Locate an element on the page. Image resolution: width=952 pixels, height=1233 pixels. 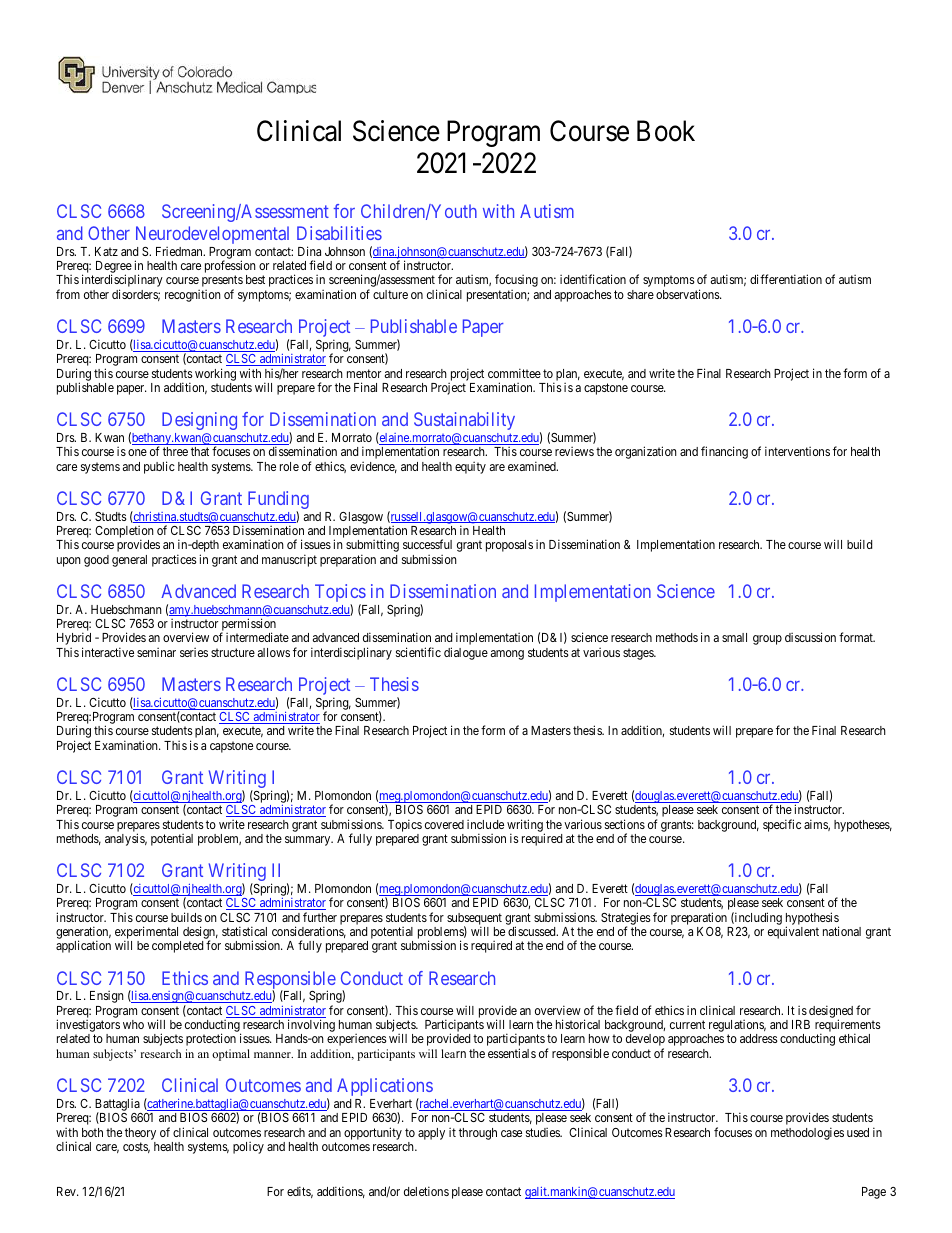
through is located at coordinates (478, 1134).
